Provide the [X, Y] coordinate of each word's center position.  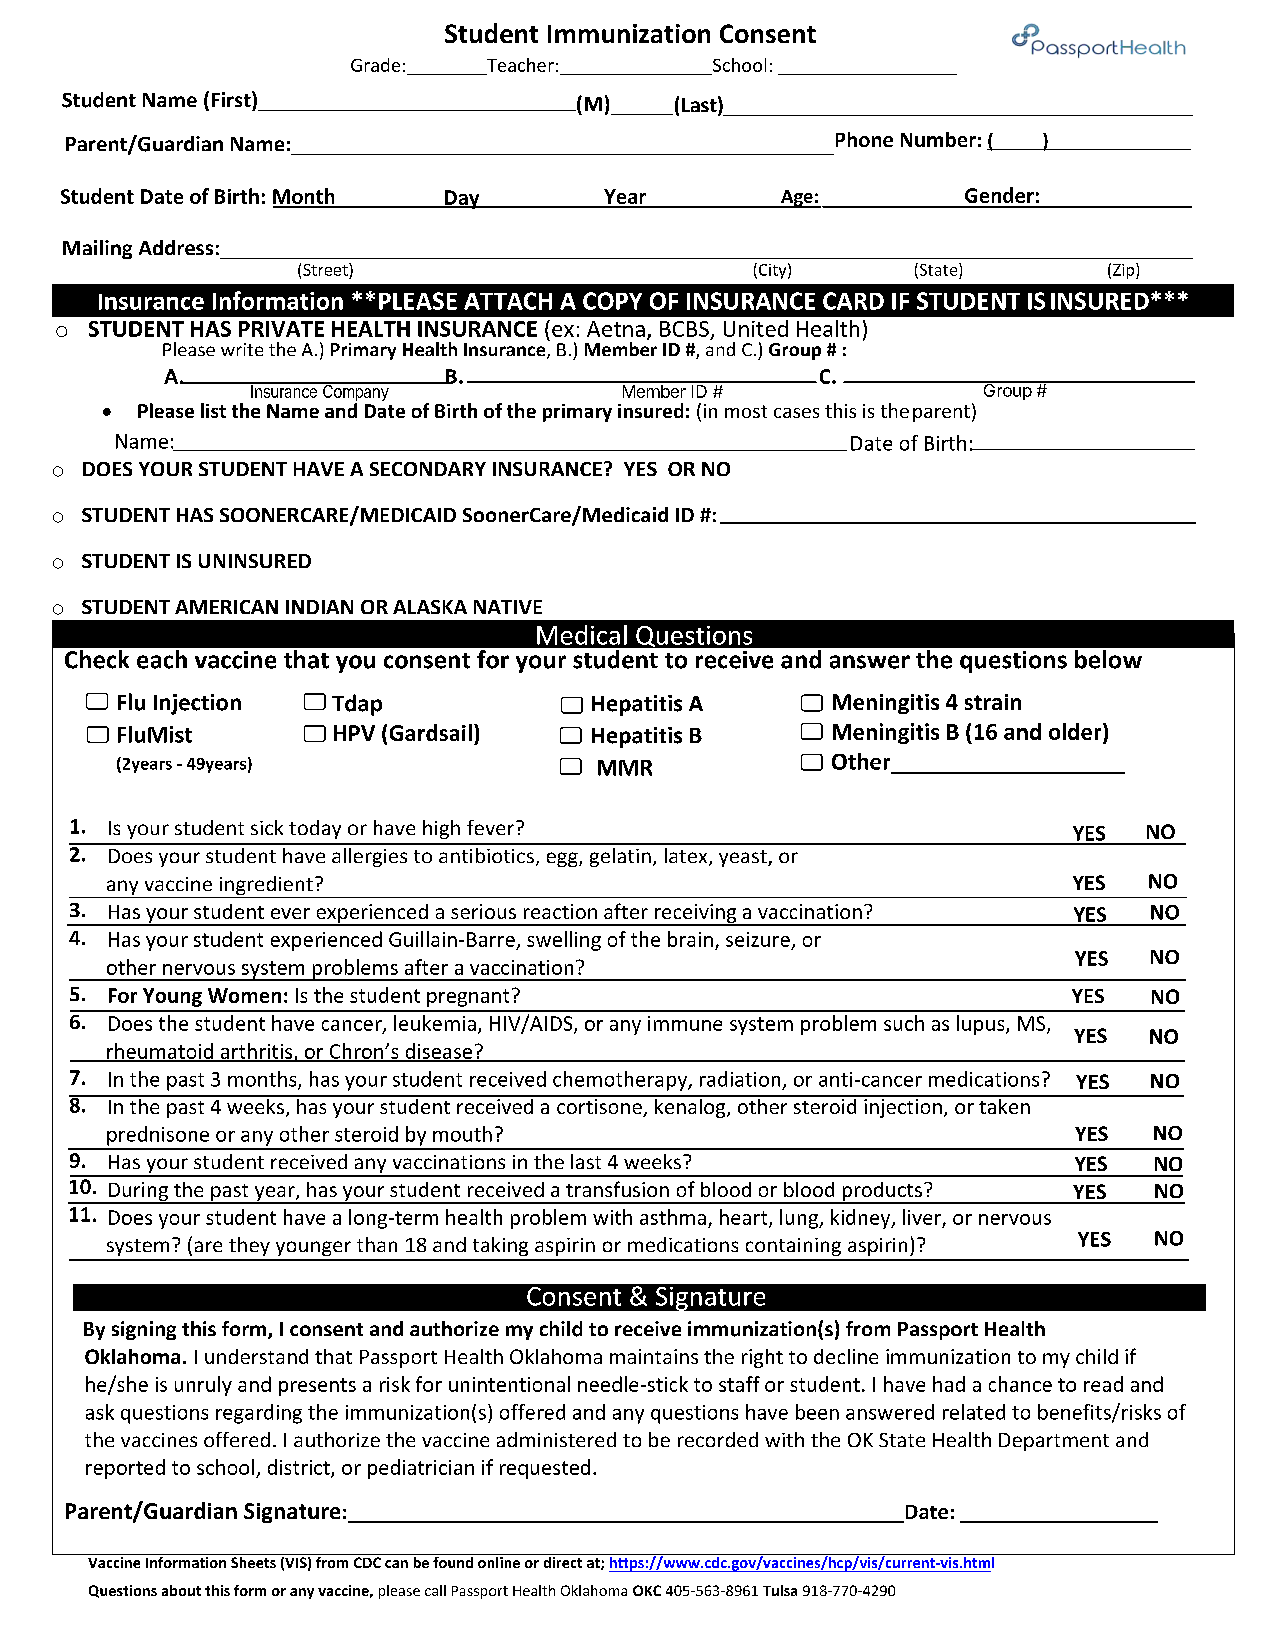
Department [1054, 1442]
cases [796, 413]
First [232, 99]
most [746, 411]
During [138, 1193]
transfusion [617, 1189]
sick [267, 827]
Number [938, 139]
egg [563, 859]
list [213, 410]
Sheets [253, 1561]
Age [797, 199]
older [1076, 733]
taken [1004, 1105]
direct [563, 1561]
